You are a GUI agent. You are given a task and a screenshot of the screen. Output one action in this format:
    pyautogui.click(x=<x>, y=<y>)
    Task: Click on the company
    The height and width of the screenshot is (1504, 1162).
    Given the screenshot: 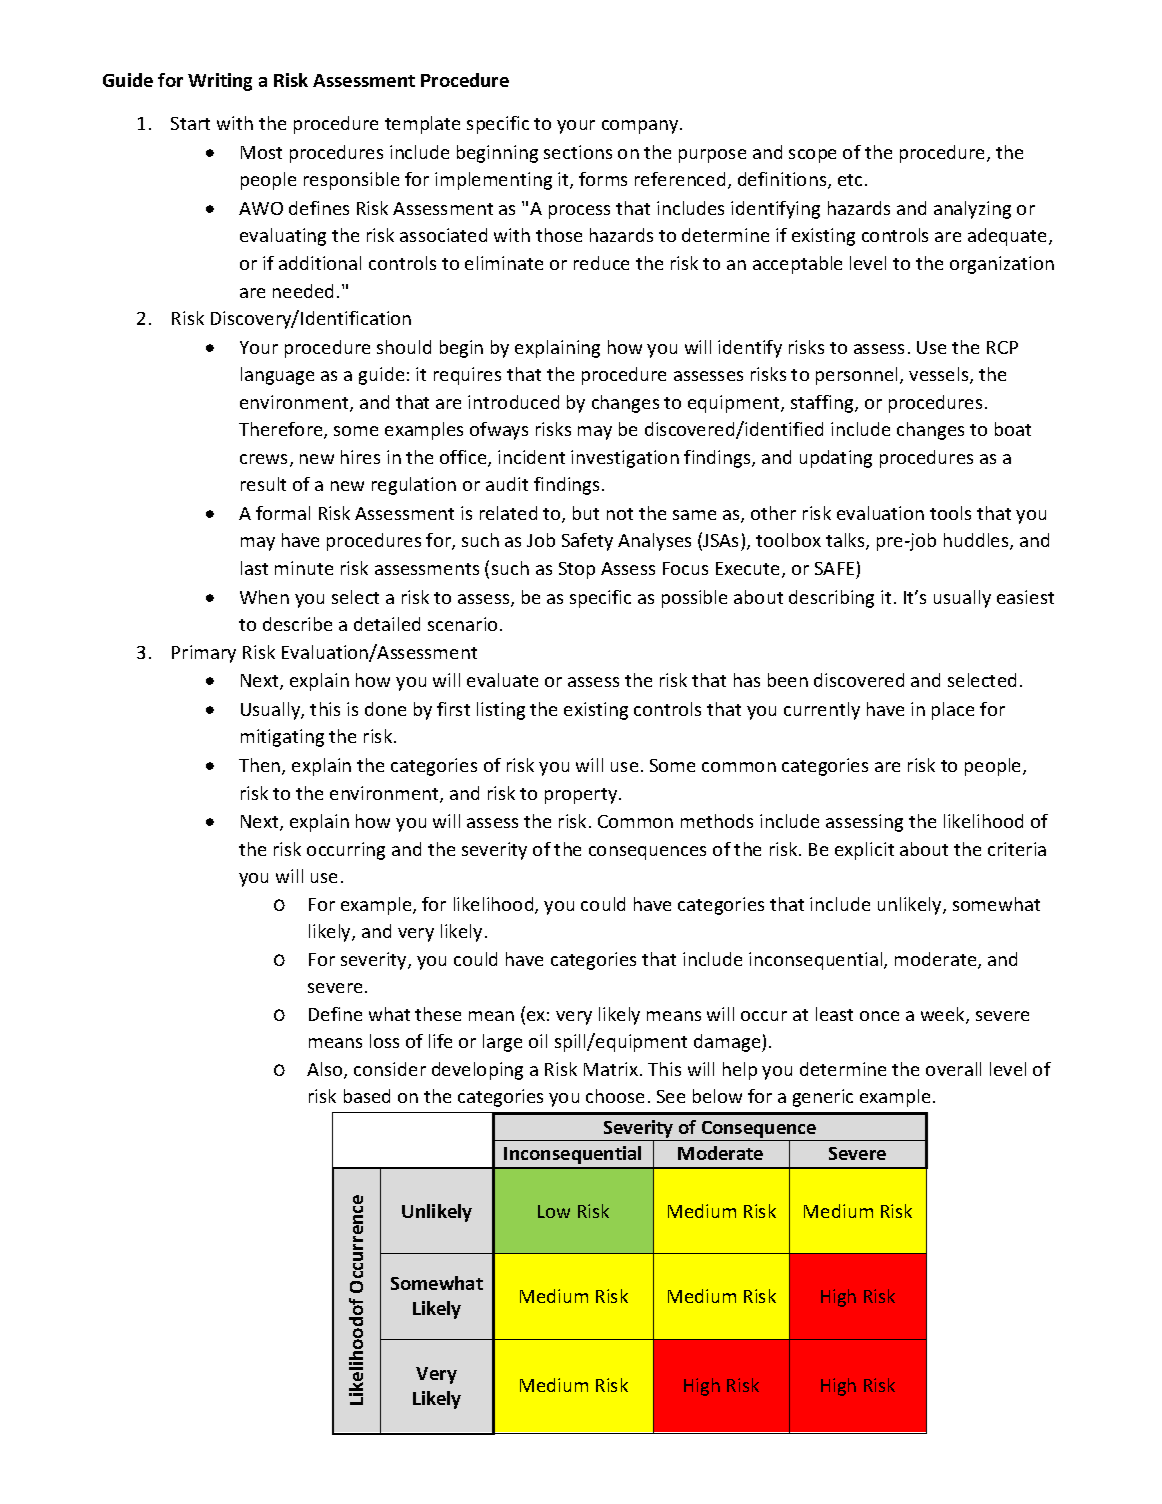 What is the action you would take?
    pyautogui.click(x=641, y=127)
